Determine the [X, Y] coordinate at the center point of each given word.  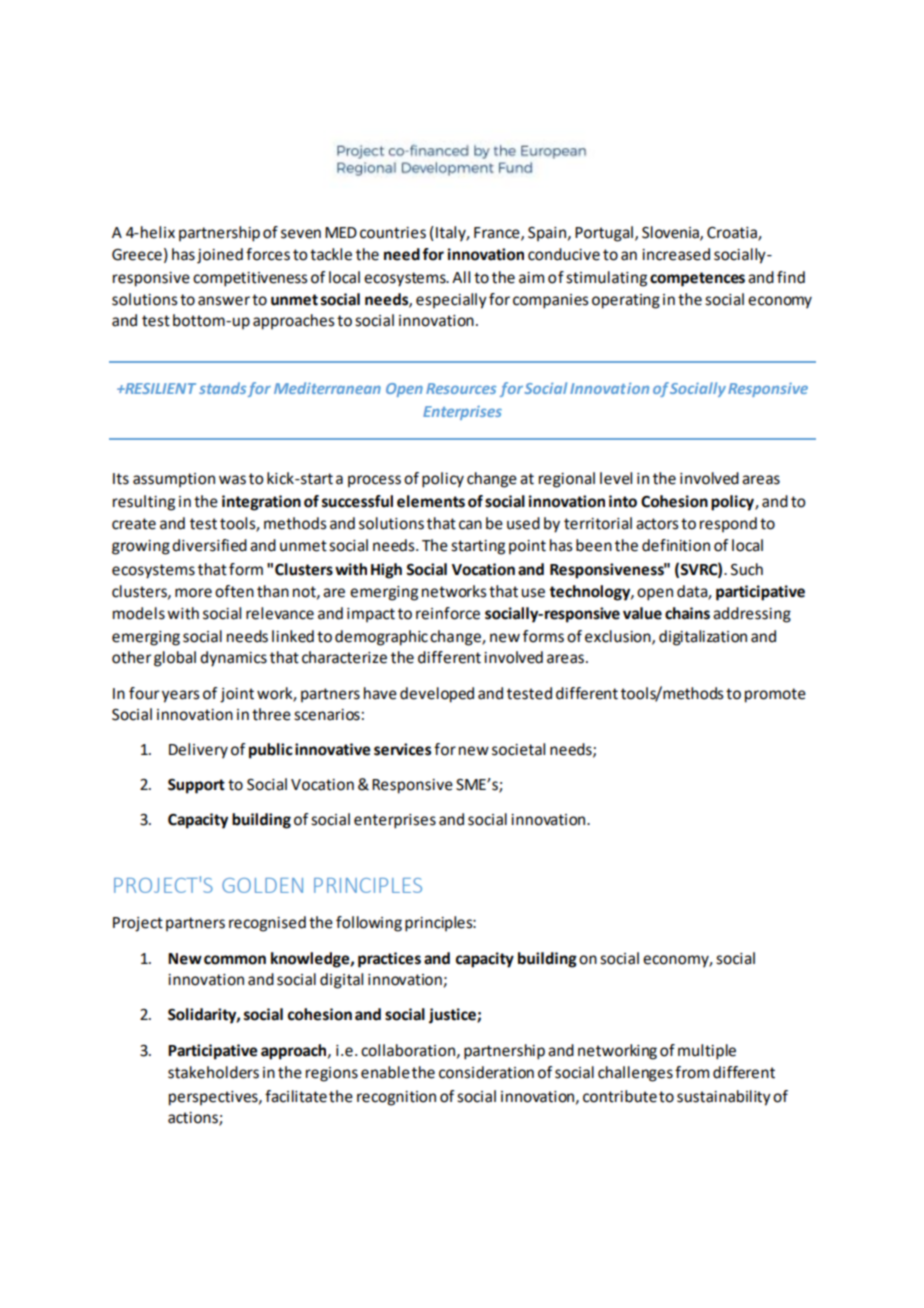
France [498, 233]
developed [437, 695]
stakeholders [213, 1072]
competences [697, 279]
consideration [486, 1072]
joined [220, 256]
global [175, 659]
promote [775, 695]
